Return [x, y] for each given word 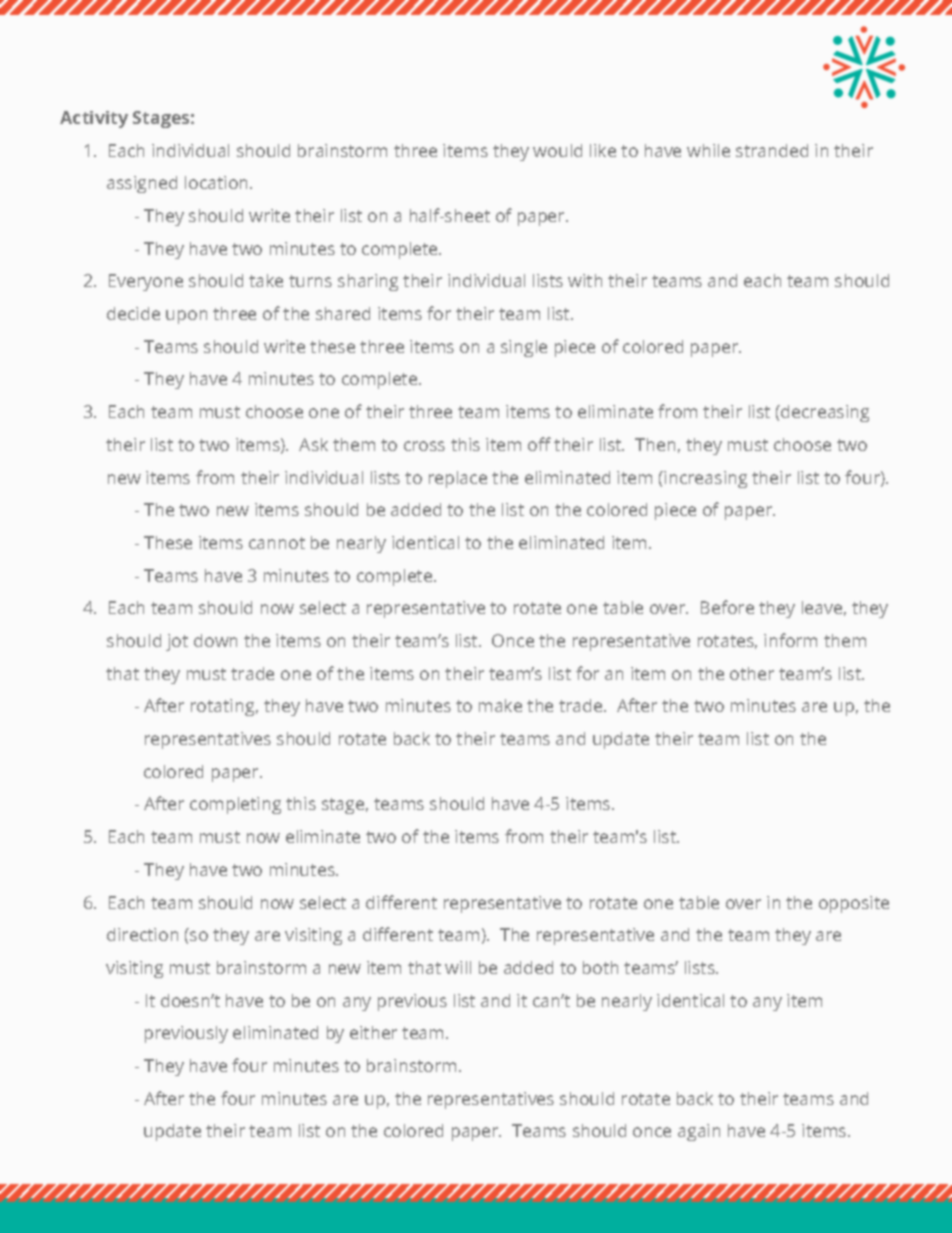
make [500, 705]
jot [177, 642]
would [557, 150]
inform [790, 640]
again [699, 1132]
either [373, 1032]
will [458, 967]
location [218, 182]
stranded [772, 150]
